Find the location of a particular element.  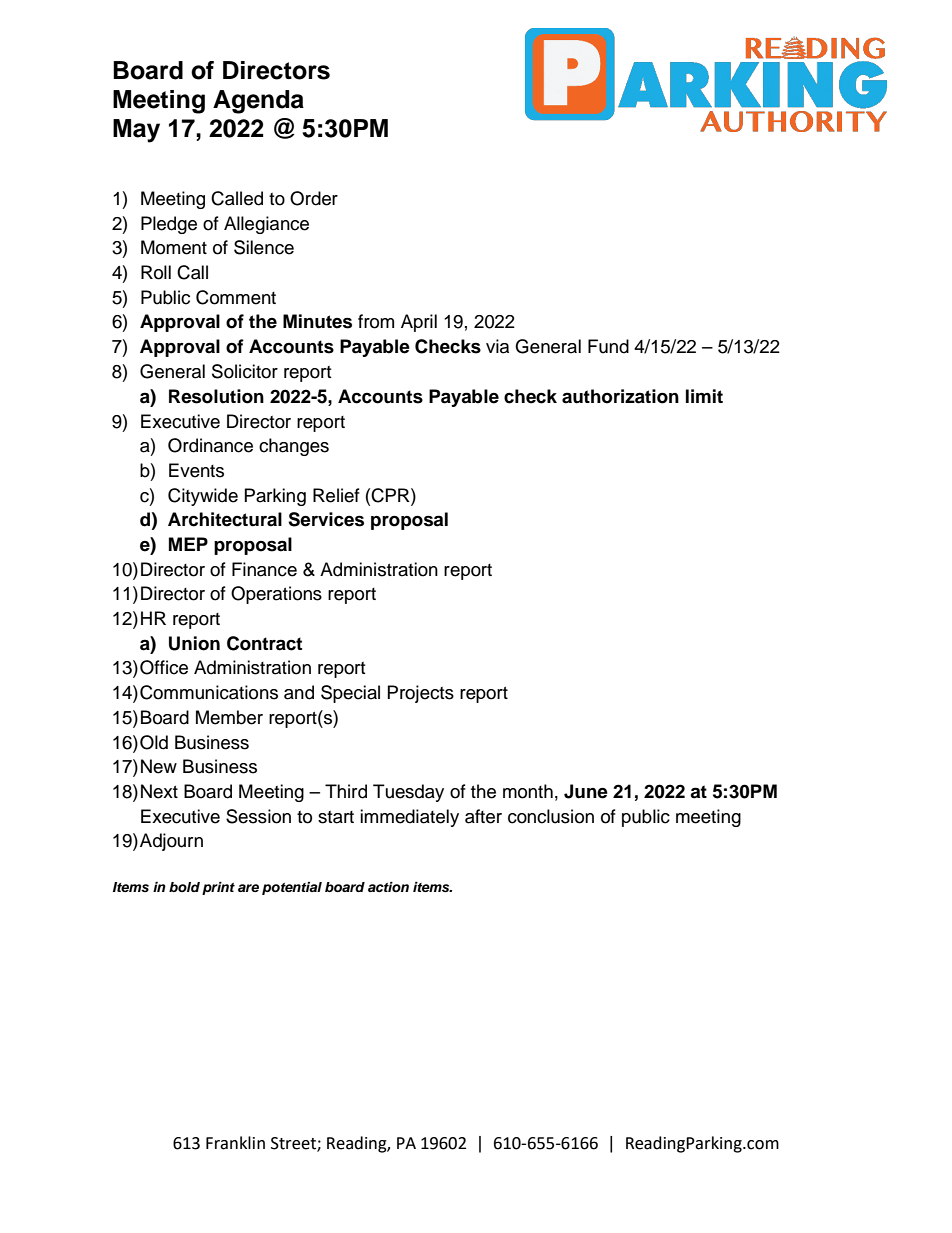

Order is located at coordinates (314, 198).
